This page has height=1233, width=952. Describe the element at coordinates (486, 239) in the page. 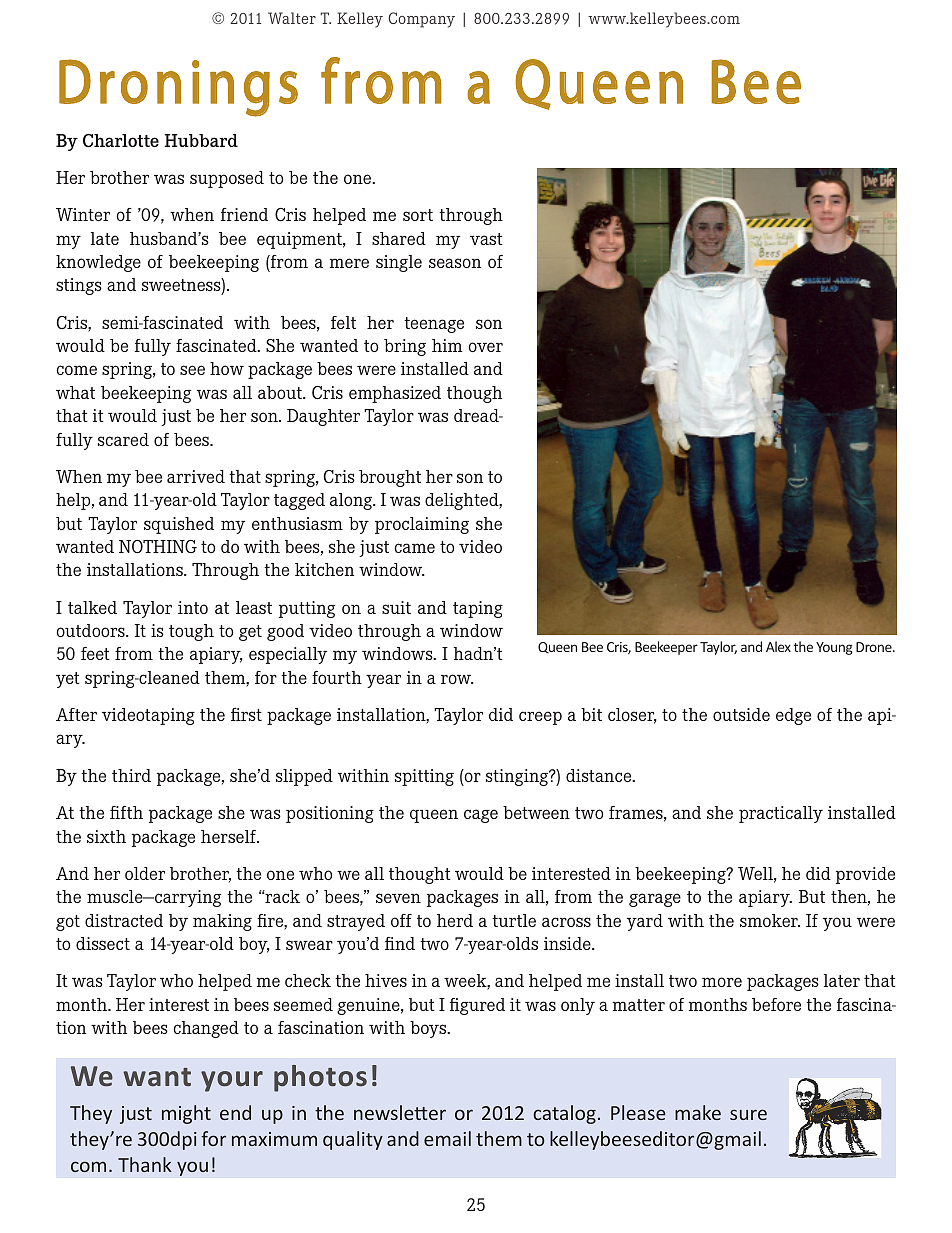

I see `vast` at that location.
